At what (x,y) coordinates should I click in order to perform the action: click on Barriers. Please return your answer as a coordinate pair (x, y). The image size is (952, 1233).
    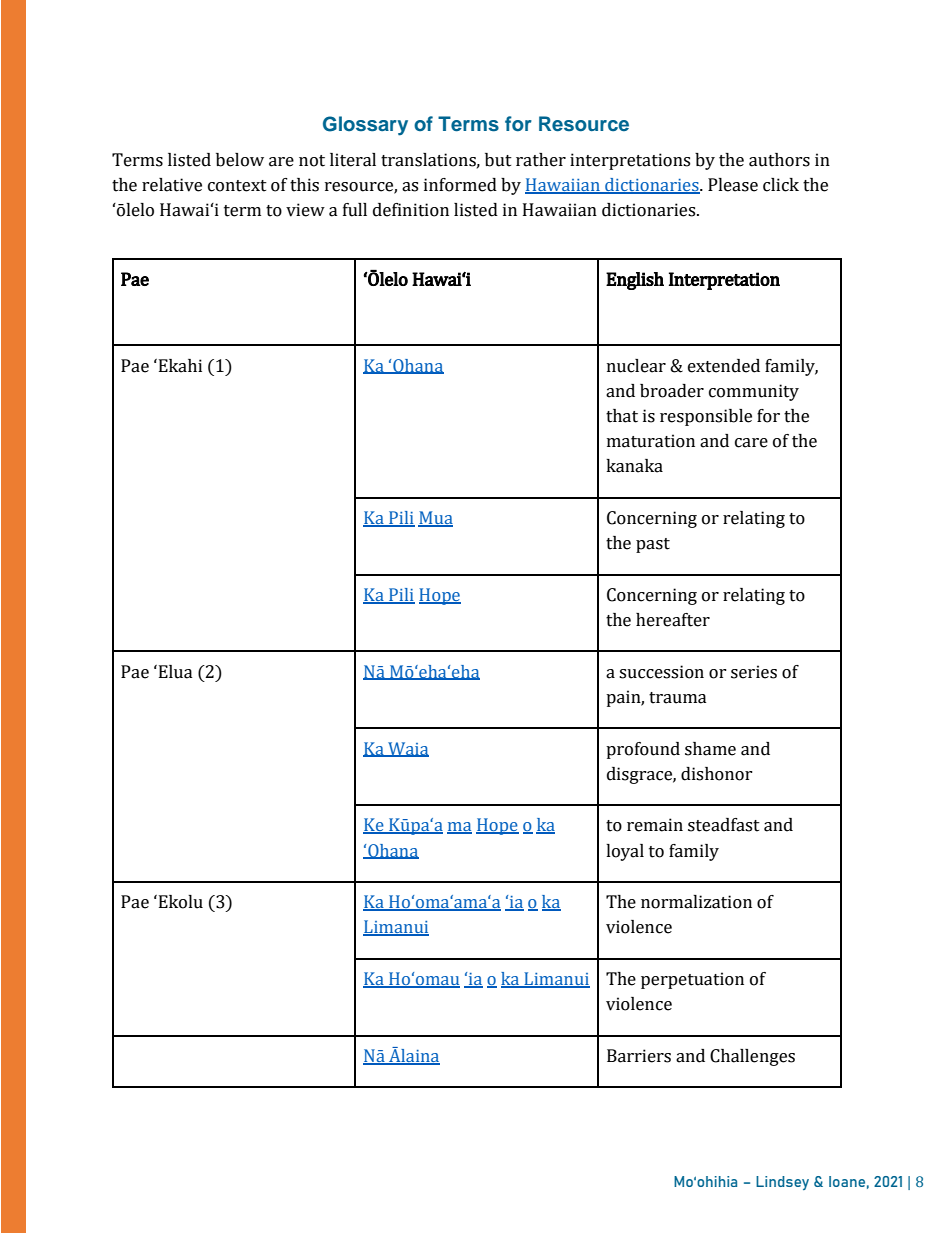
    Looking at the image, I should click on (639, 1056).
